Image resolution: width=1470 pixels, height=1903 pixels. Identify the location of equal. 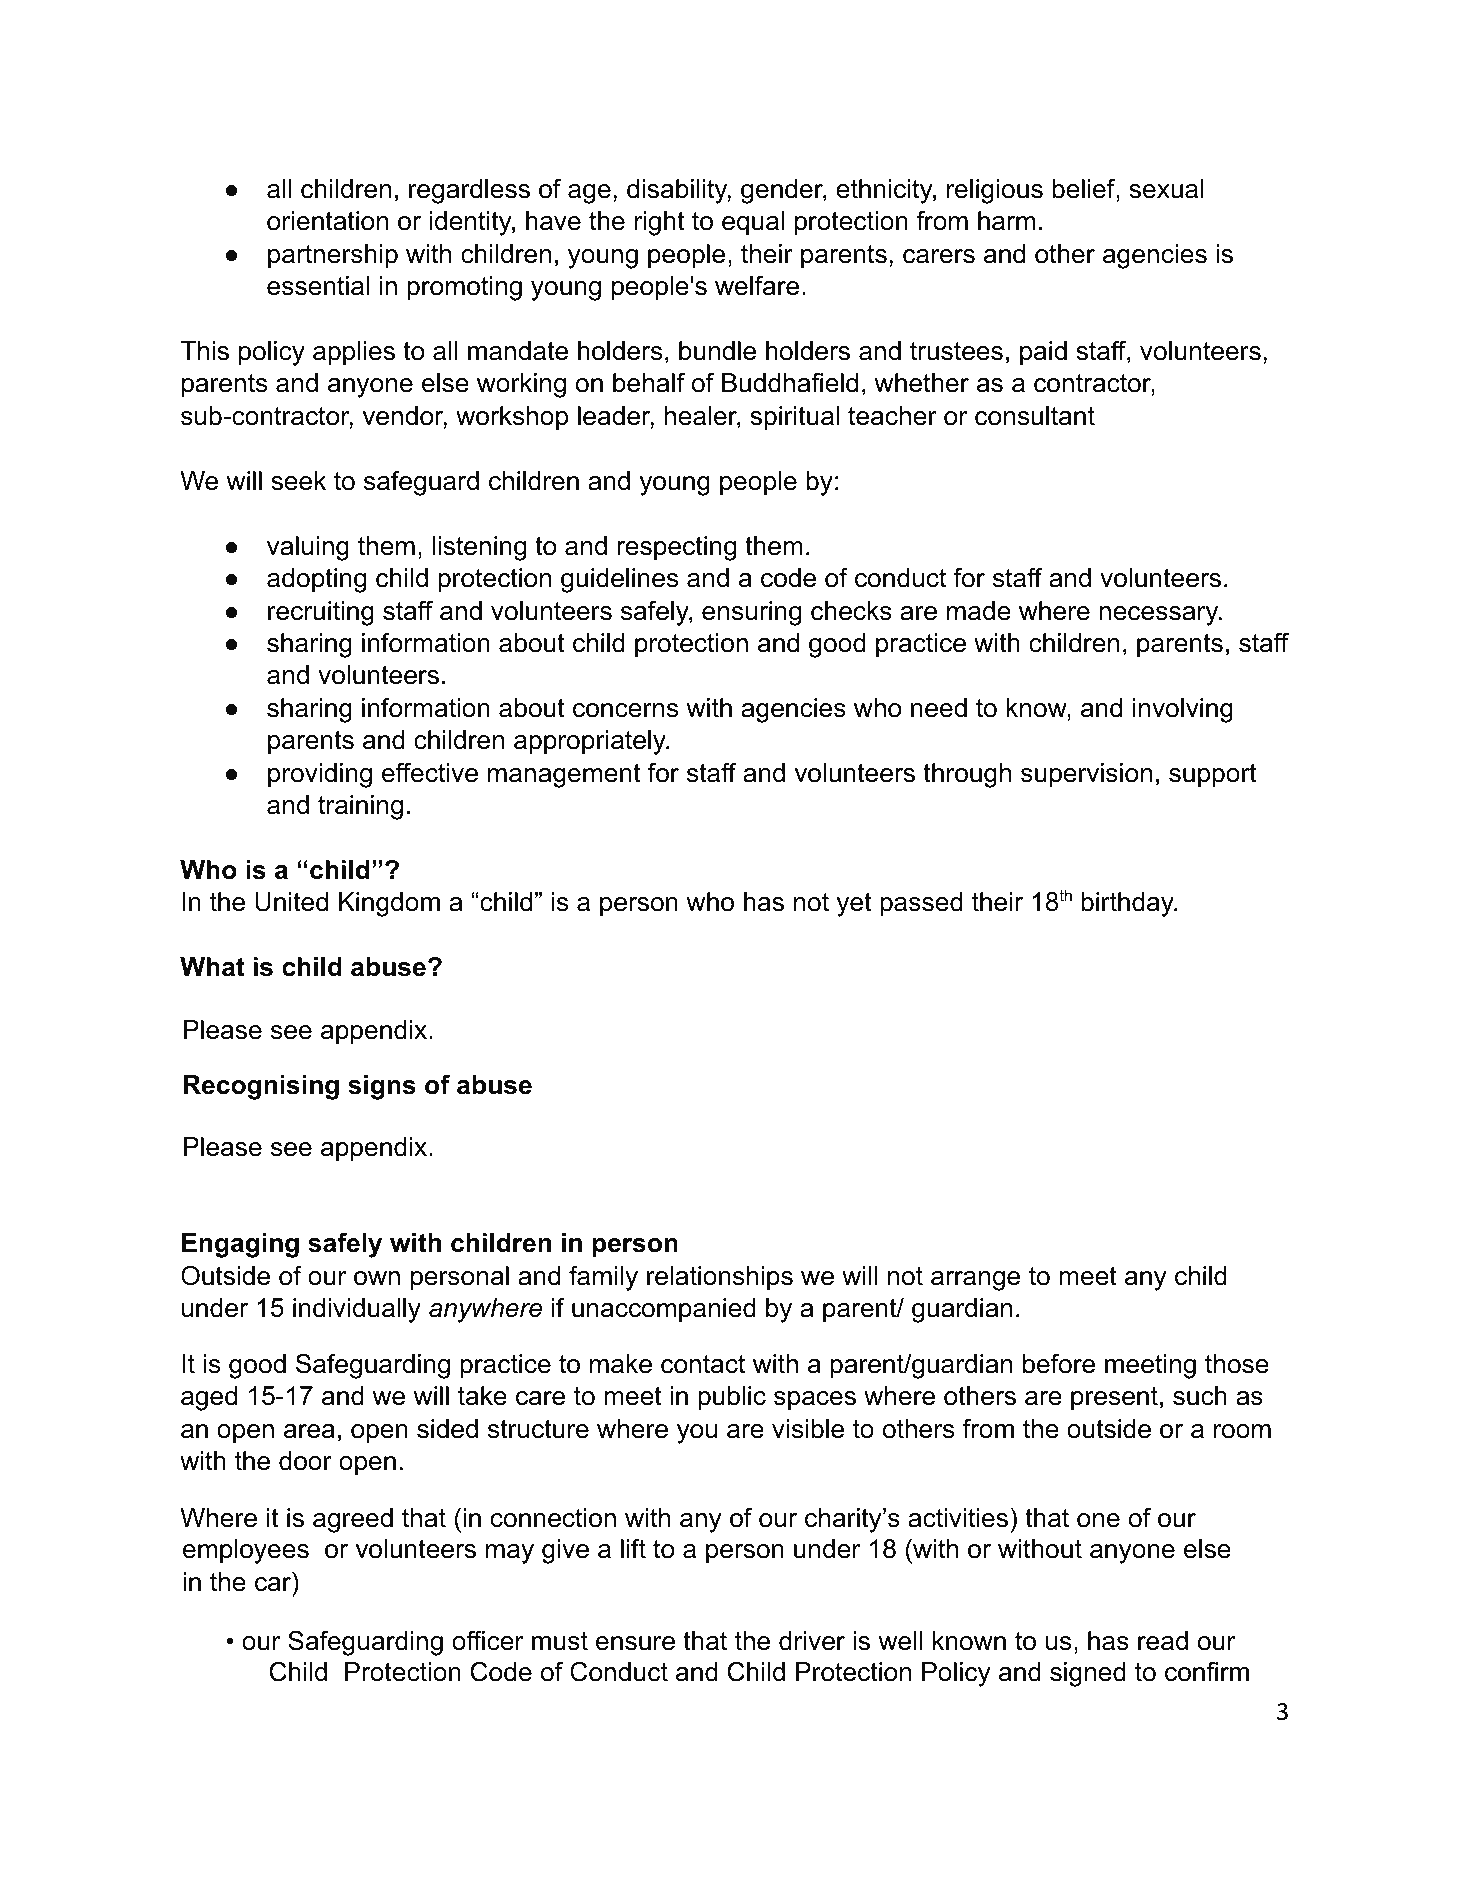
(753, 223).
